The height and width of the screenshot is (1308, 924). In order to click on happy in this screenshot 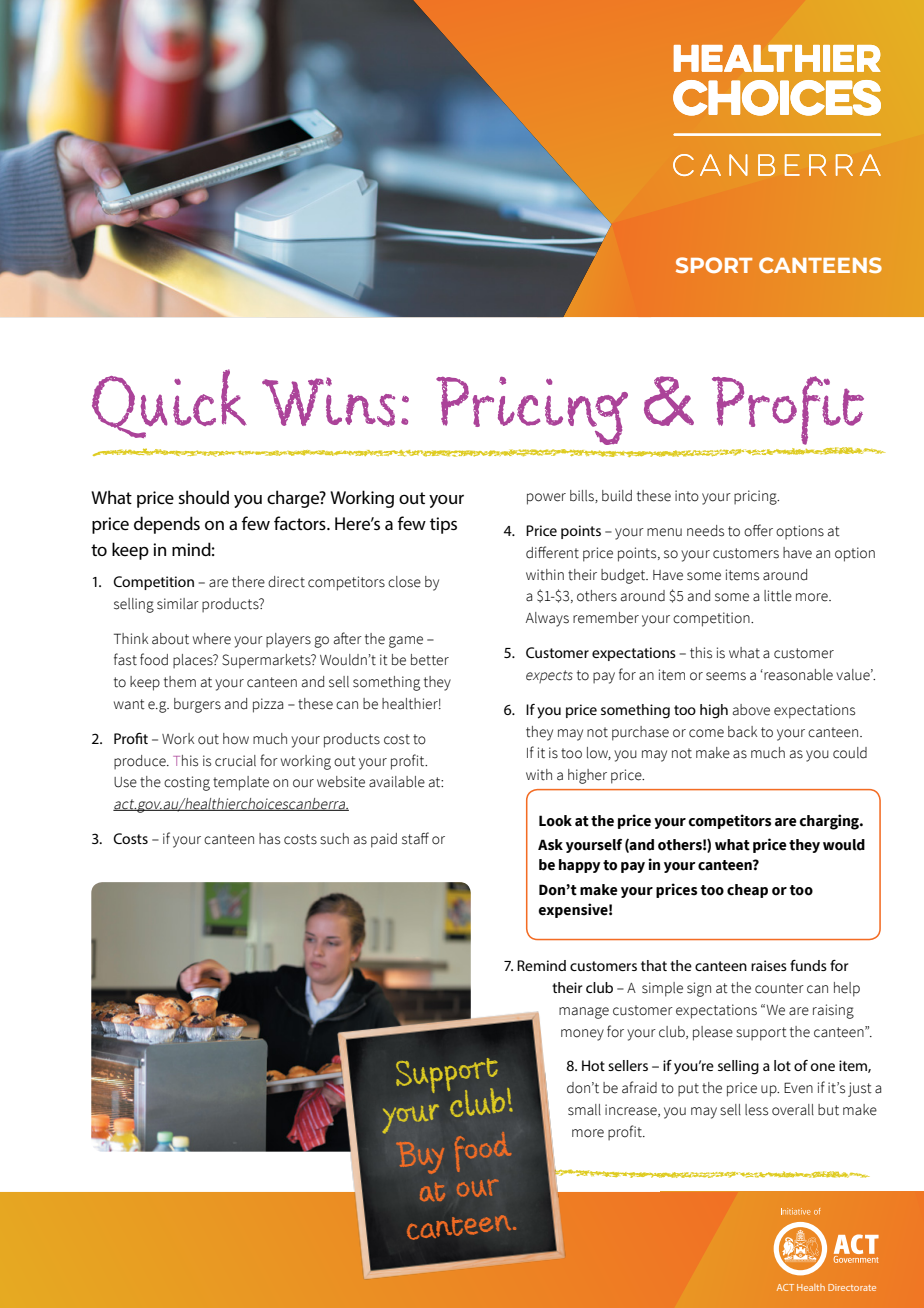, I will do `click(579, 866)`.
